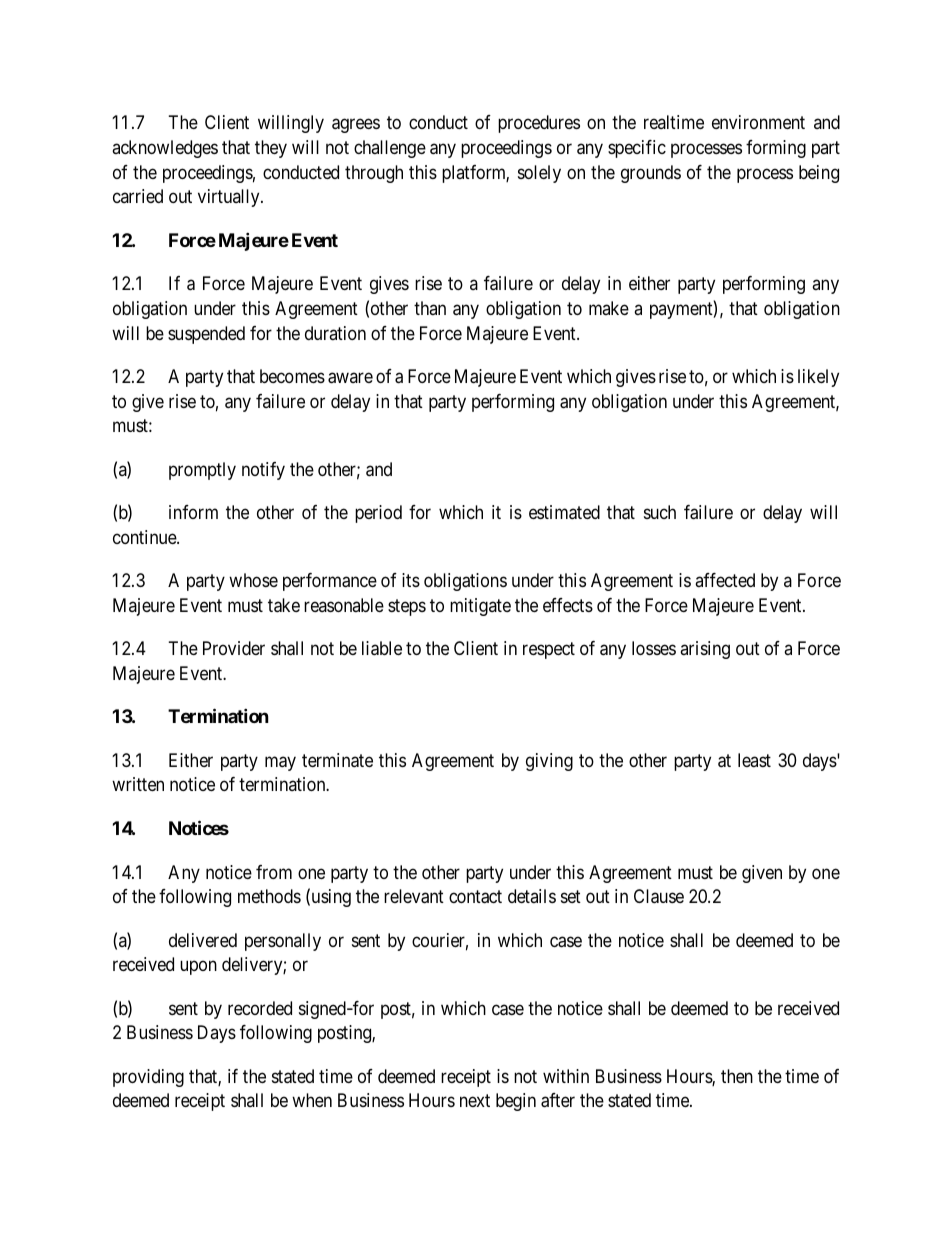 The image size is (952, 1233). What do you see at coordinates (564, 512) in the document?
I see `estimated` at bounding box center [564, 512].
